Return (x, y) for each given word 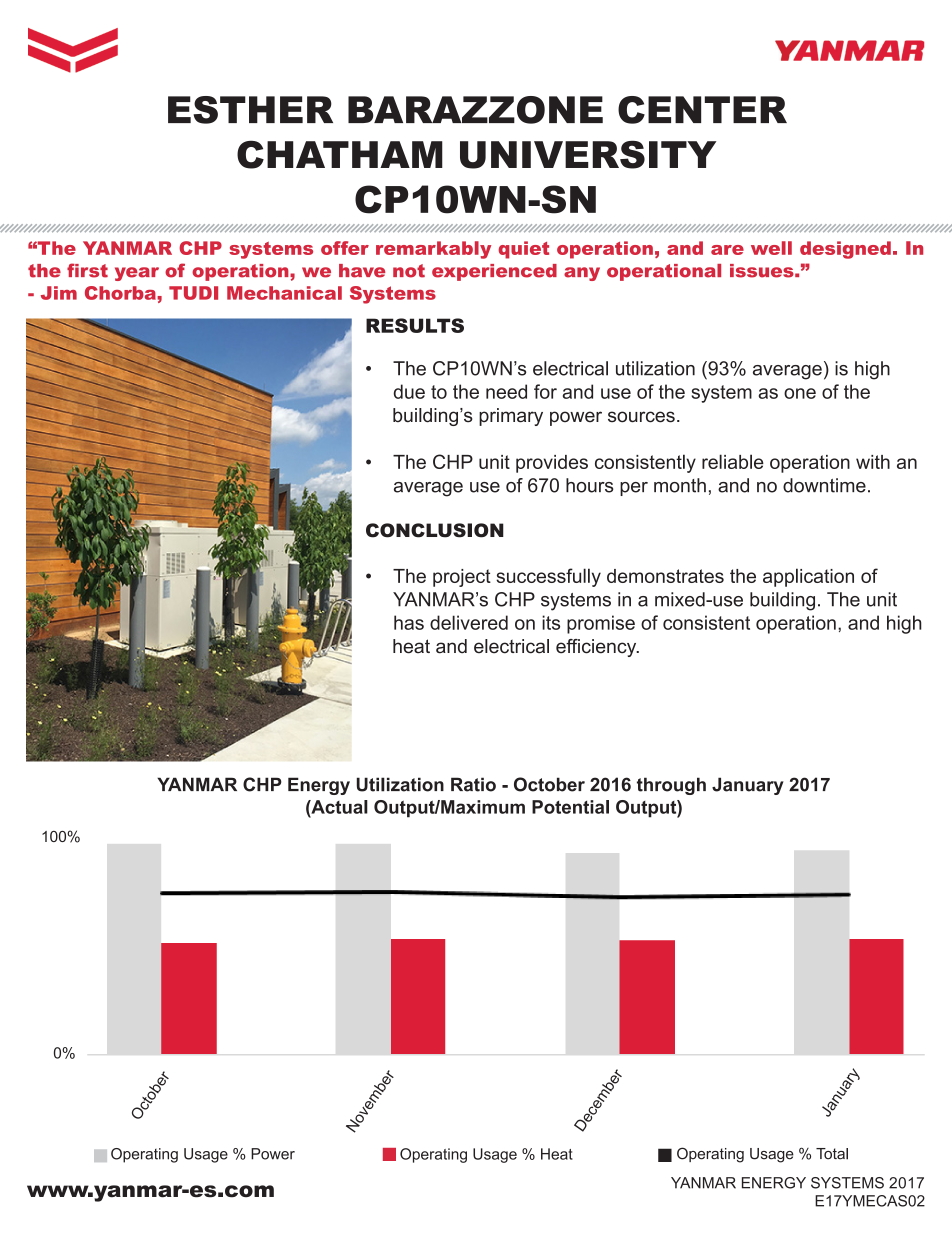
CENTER (702, 110)
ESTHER (250, 110)
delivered (469, 622)
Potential (570, 807)
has (409, 622)
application (808, 577)
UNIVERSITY (588, 154)
